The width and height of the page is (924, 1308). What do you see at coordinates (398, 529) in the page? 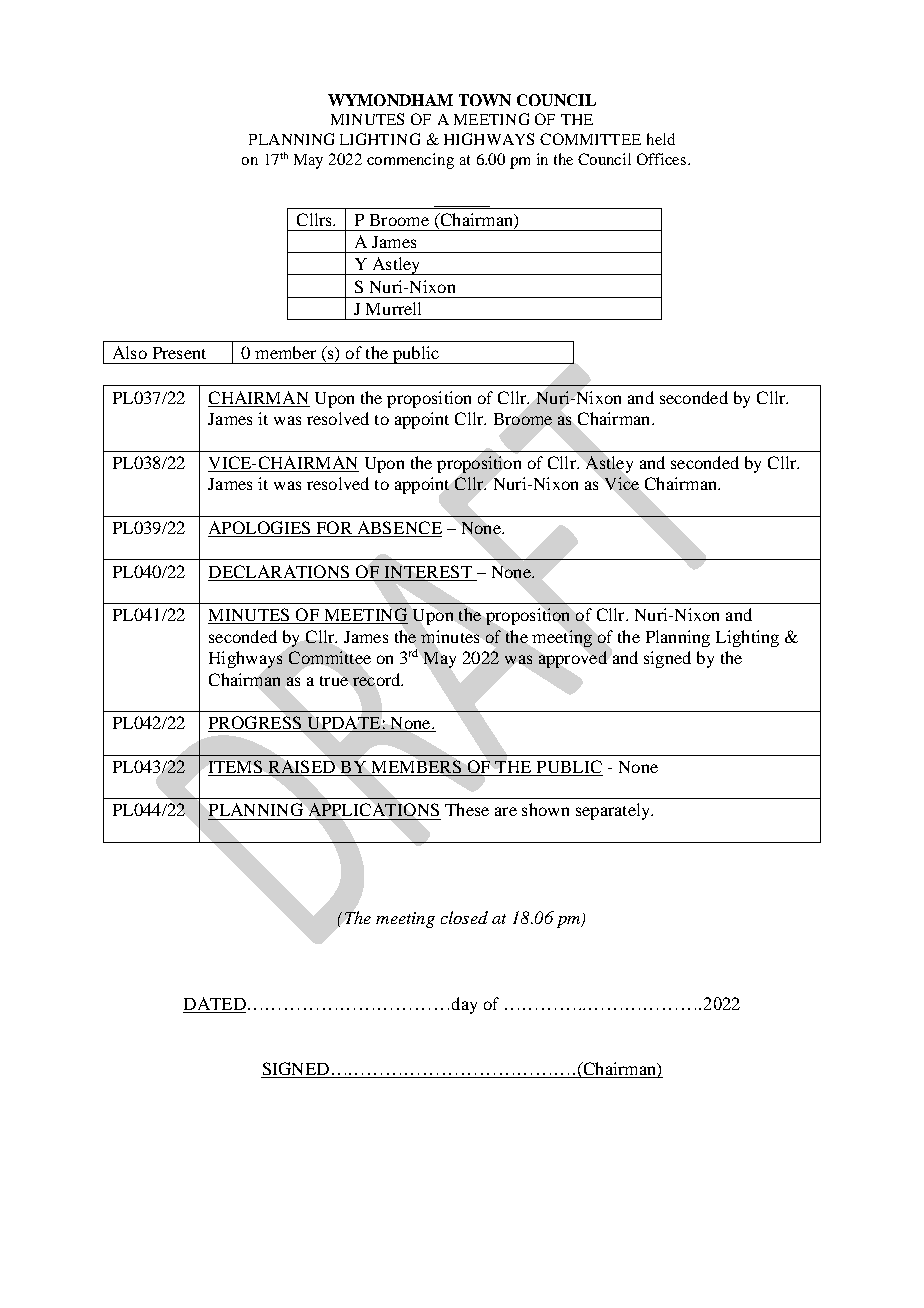
I see `ABSENCE` at bounding box center [398, 529].
